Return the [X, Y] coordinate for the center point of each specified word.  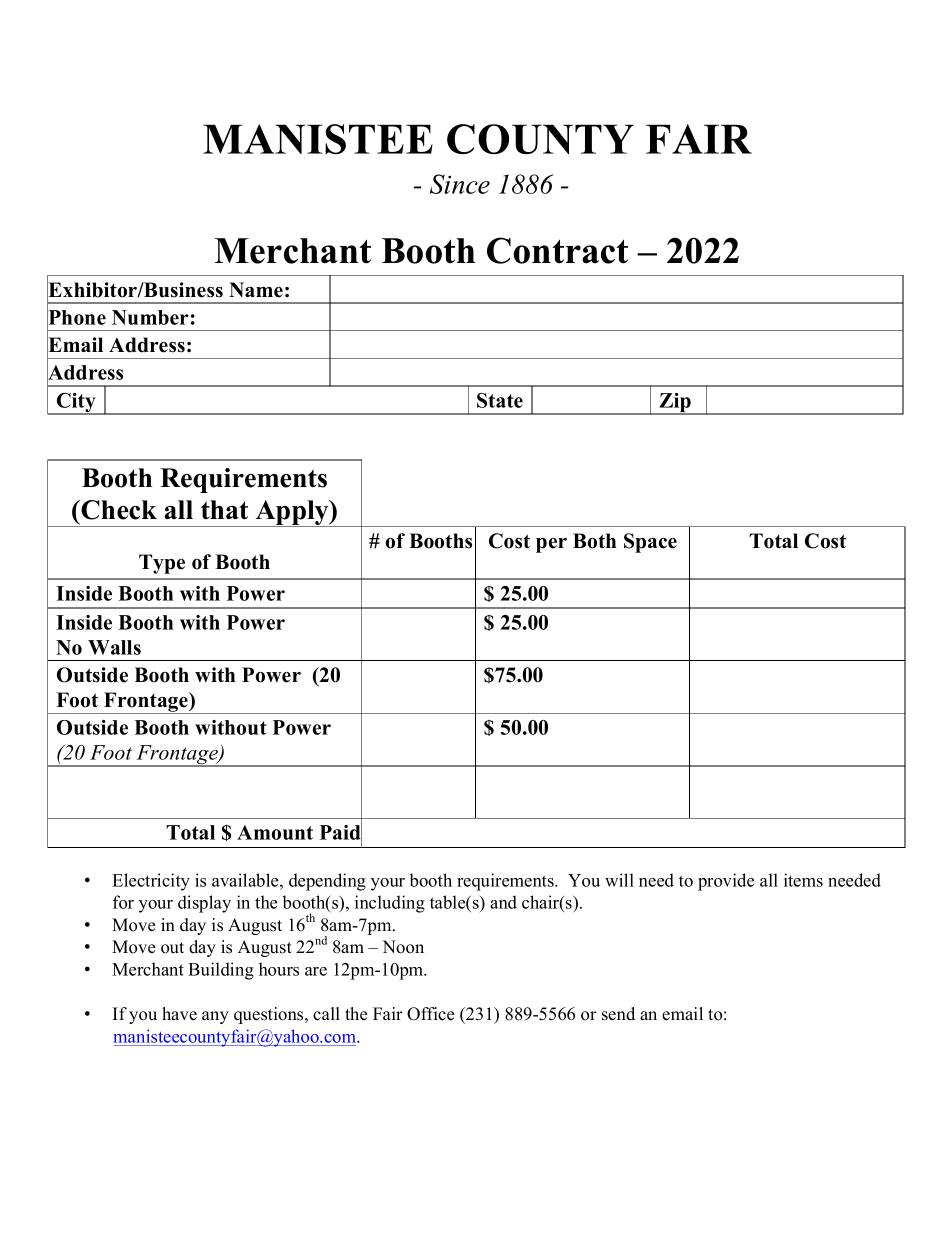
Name [256, 290]
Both [594, 541]
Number [150, 317]
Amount [275, 832]
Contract [557, 250]
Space [650, 543]
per [551, 545]
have [179, 1014]
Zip [675, 404]
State [500, 400]
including [390, 904]
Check [118, 510]
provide [726, 882]
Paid [341, 832]
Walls [114, 647]
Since [460, 184]
